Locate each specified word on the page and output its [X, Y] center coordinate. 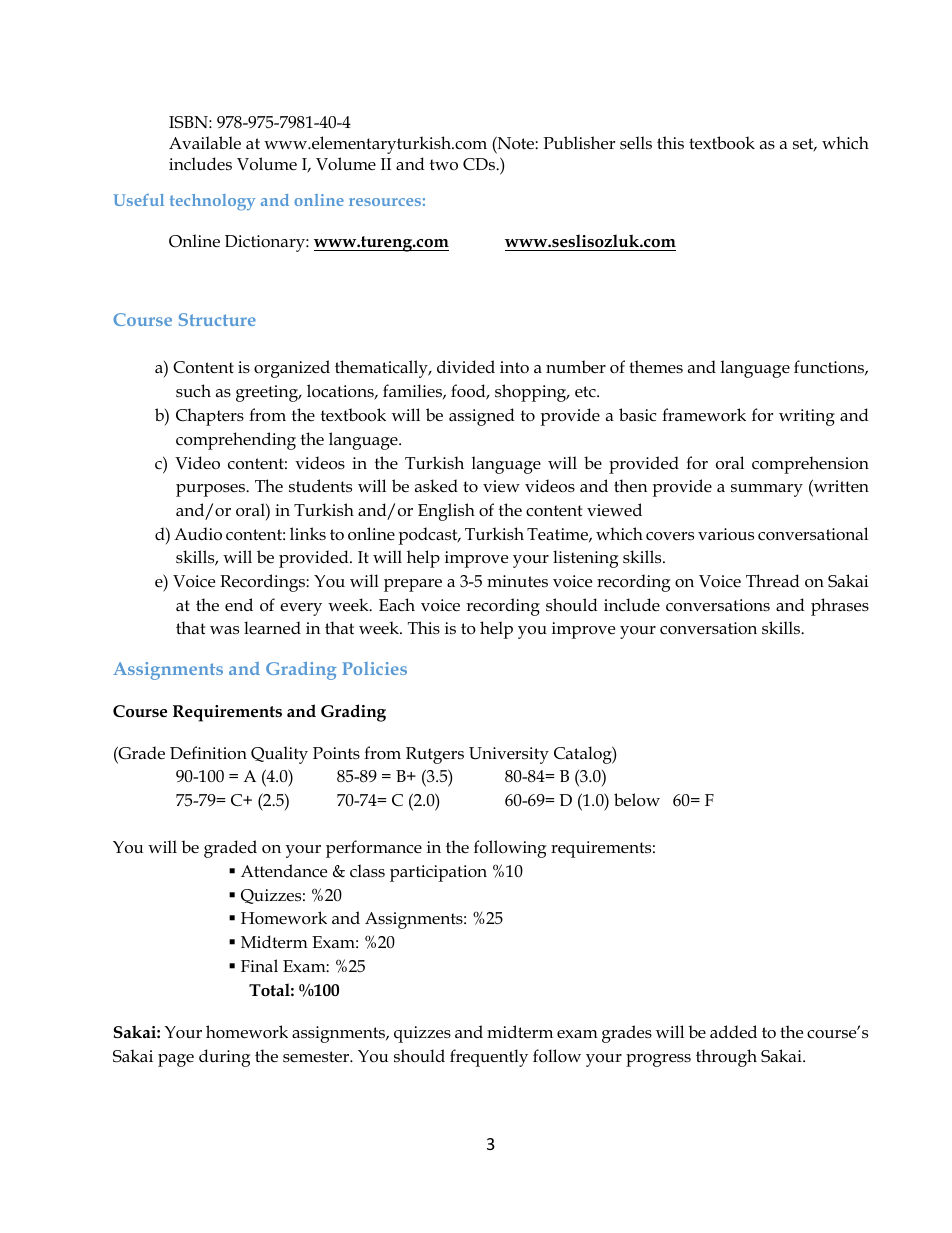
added [733, 1032]
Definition [208, 753]
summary [767, 490]
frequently [489, 1058]
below [637, 800]
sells [636, 142]
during [224, 1058]
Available [205, 143]
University [509, 755]
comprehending [236, 441]
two [444, 165]
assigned [482, 417]
